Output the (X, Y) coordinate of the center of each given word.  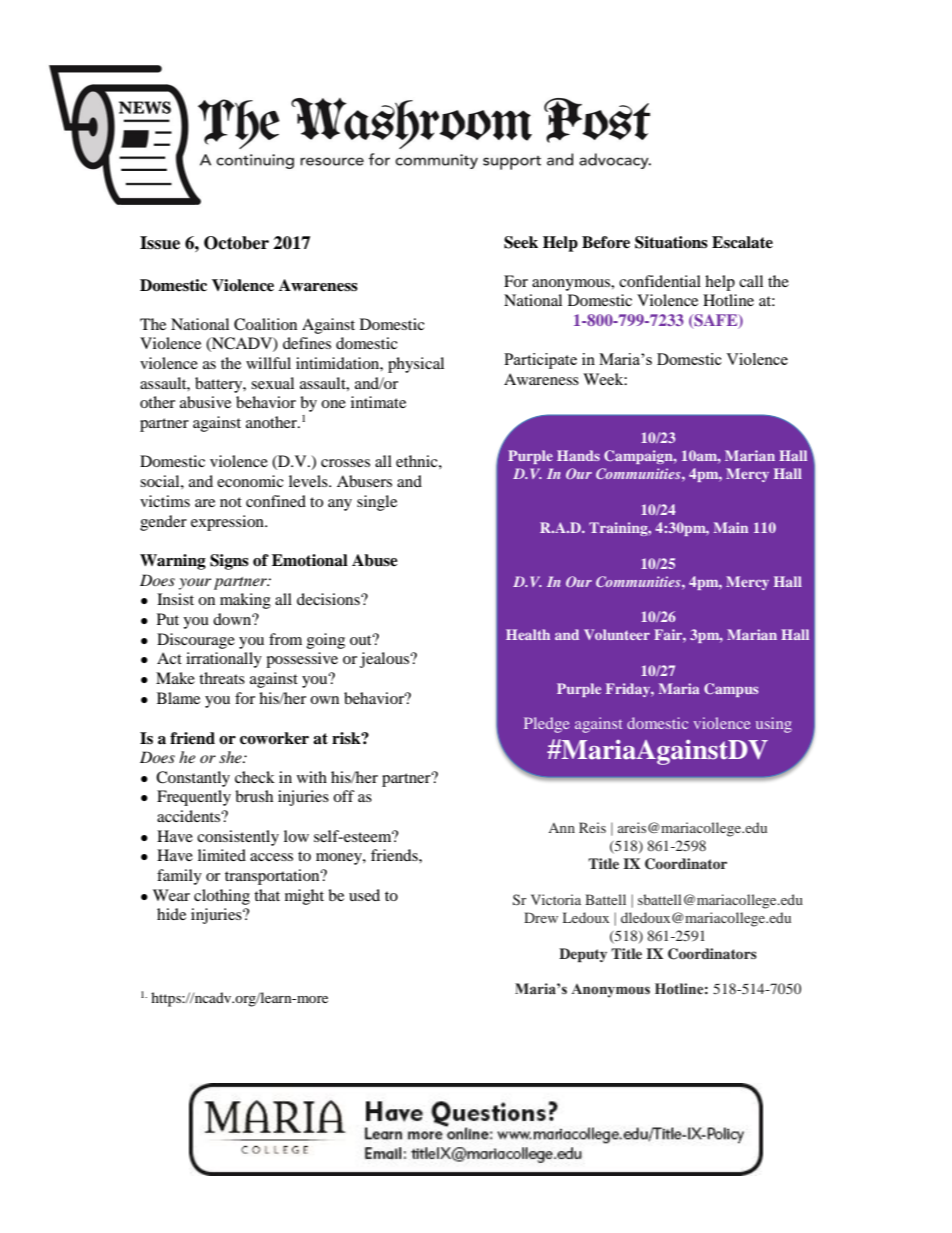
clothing (222, 897)
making (245, 601)
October (236, 243)
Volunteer (617, 634)
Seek (521, 242)
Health (528, 634)
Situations (671, 242)
